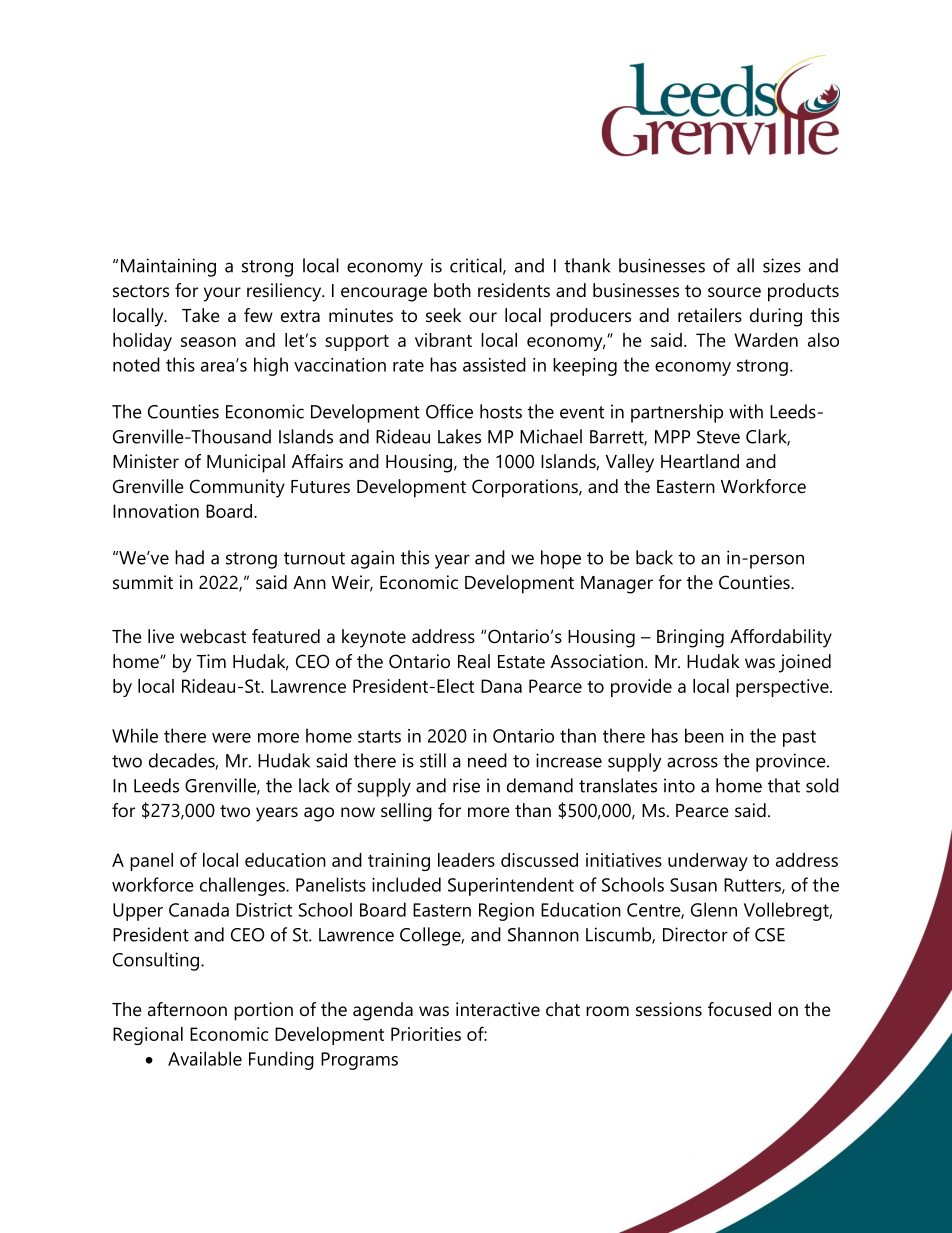 Image resolution: width=952 pixels, height=1233 pixels. I want to click on Available, so click(205, 1058).
